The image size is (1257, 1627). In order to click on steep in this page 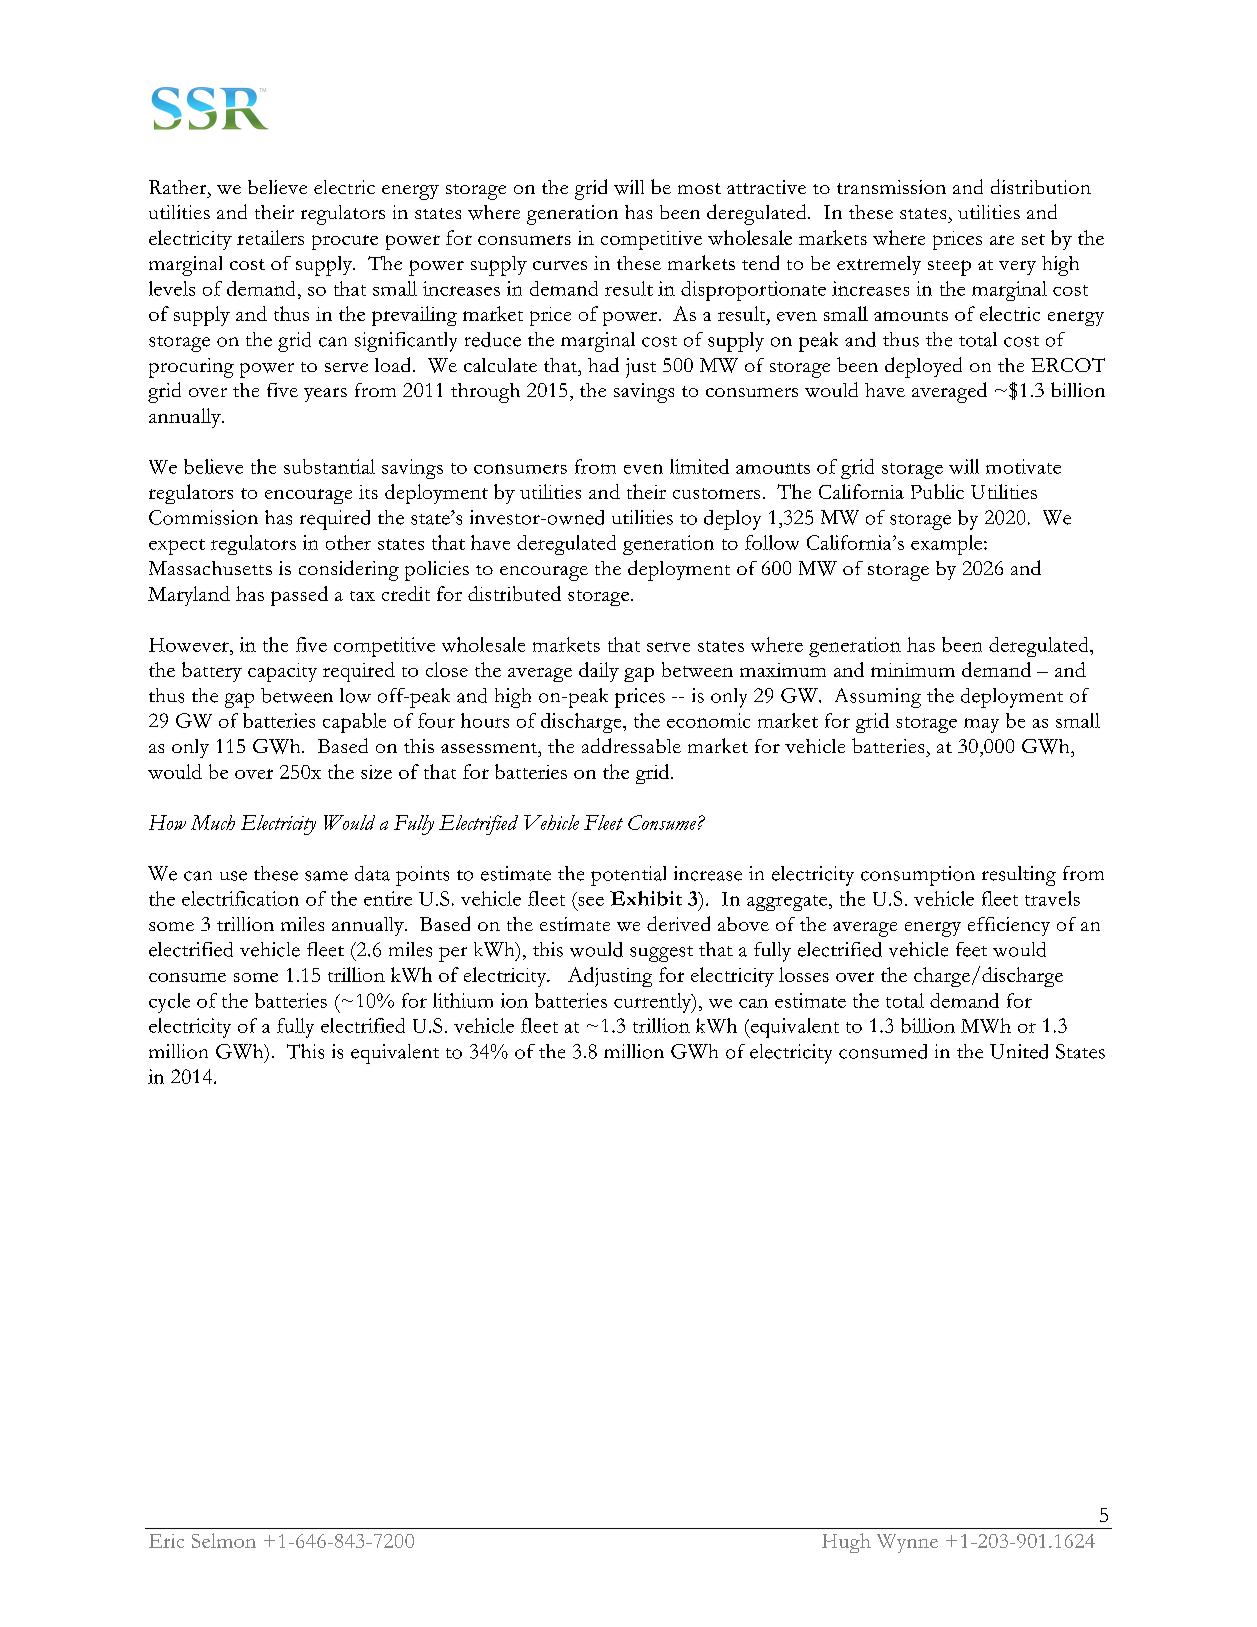, I will do `click(949, 268)`.
